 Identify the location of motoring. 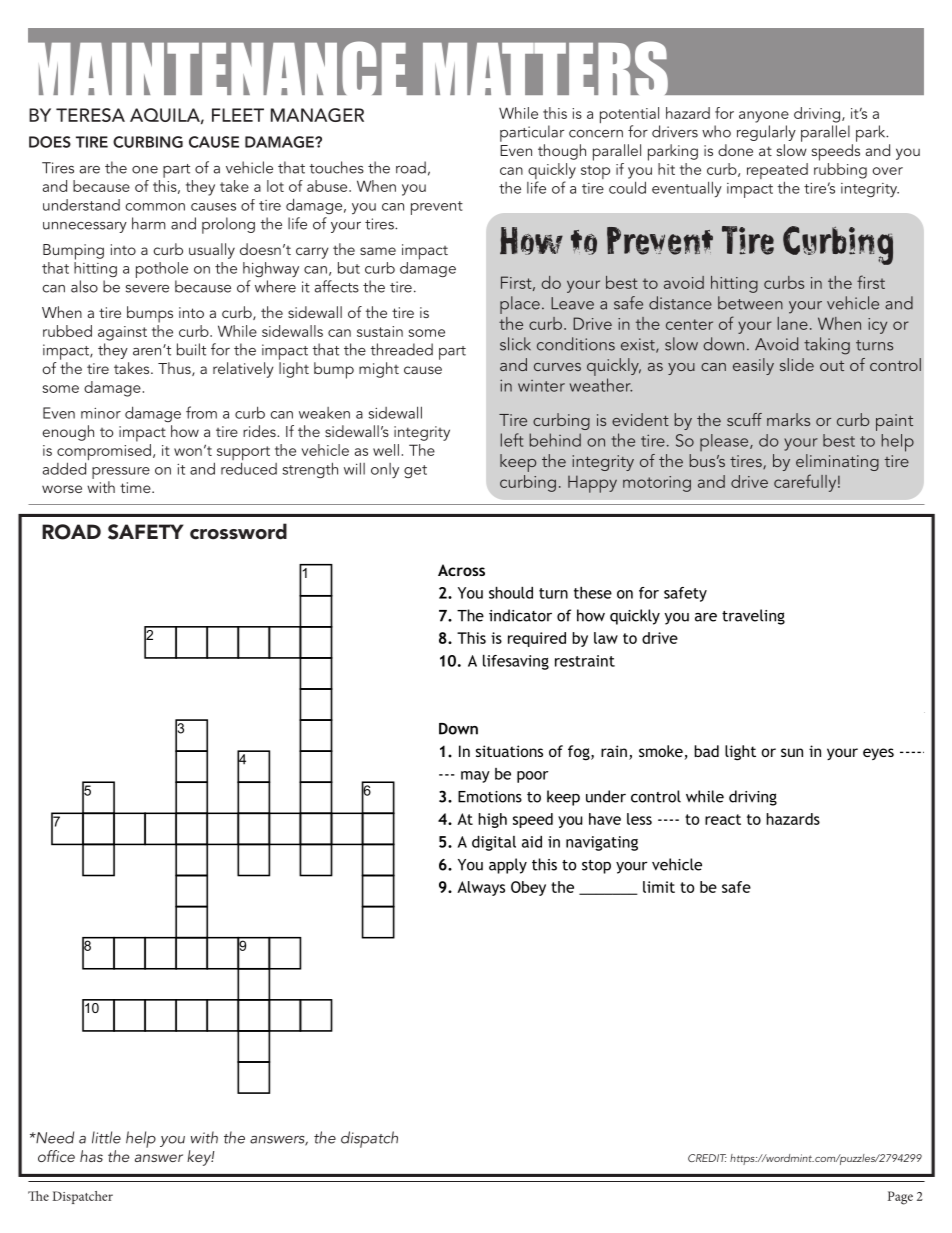
(657, 484).
